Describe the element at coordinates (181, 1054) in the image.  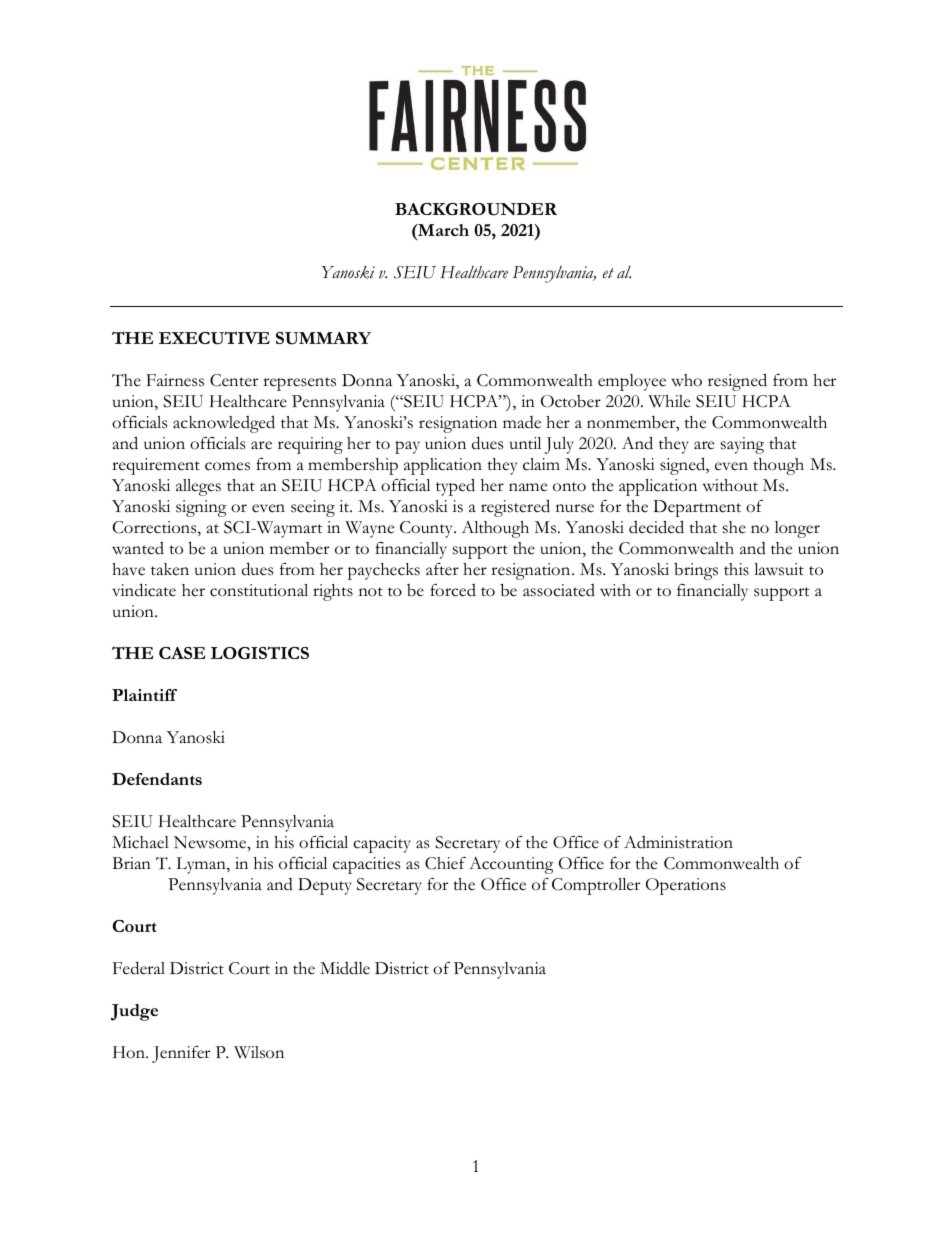
I see `Jennifer` at that location.
